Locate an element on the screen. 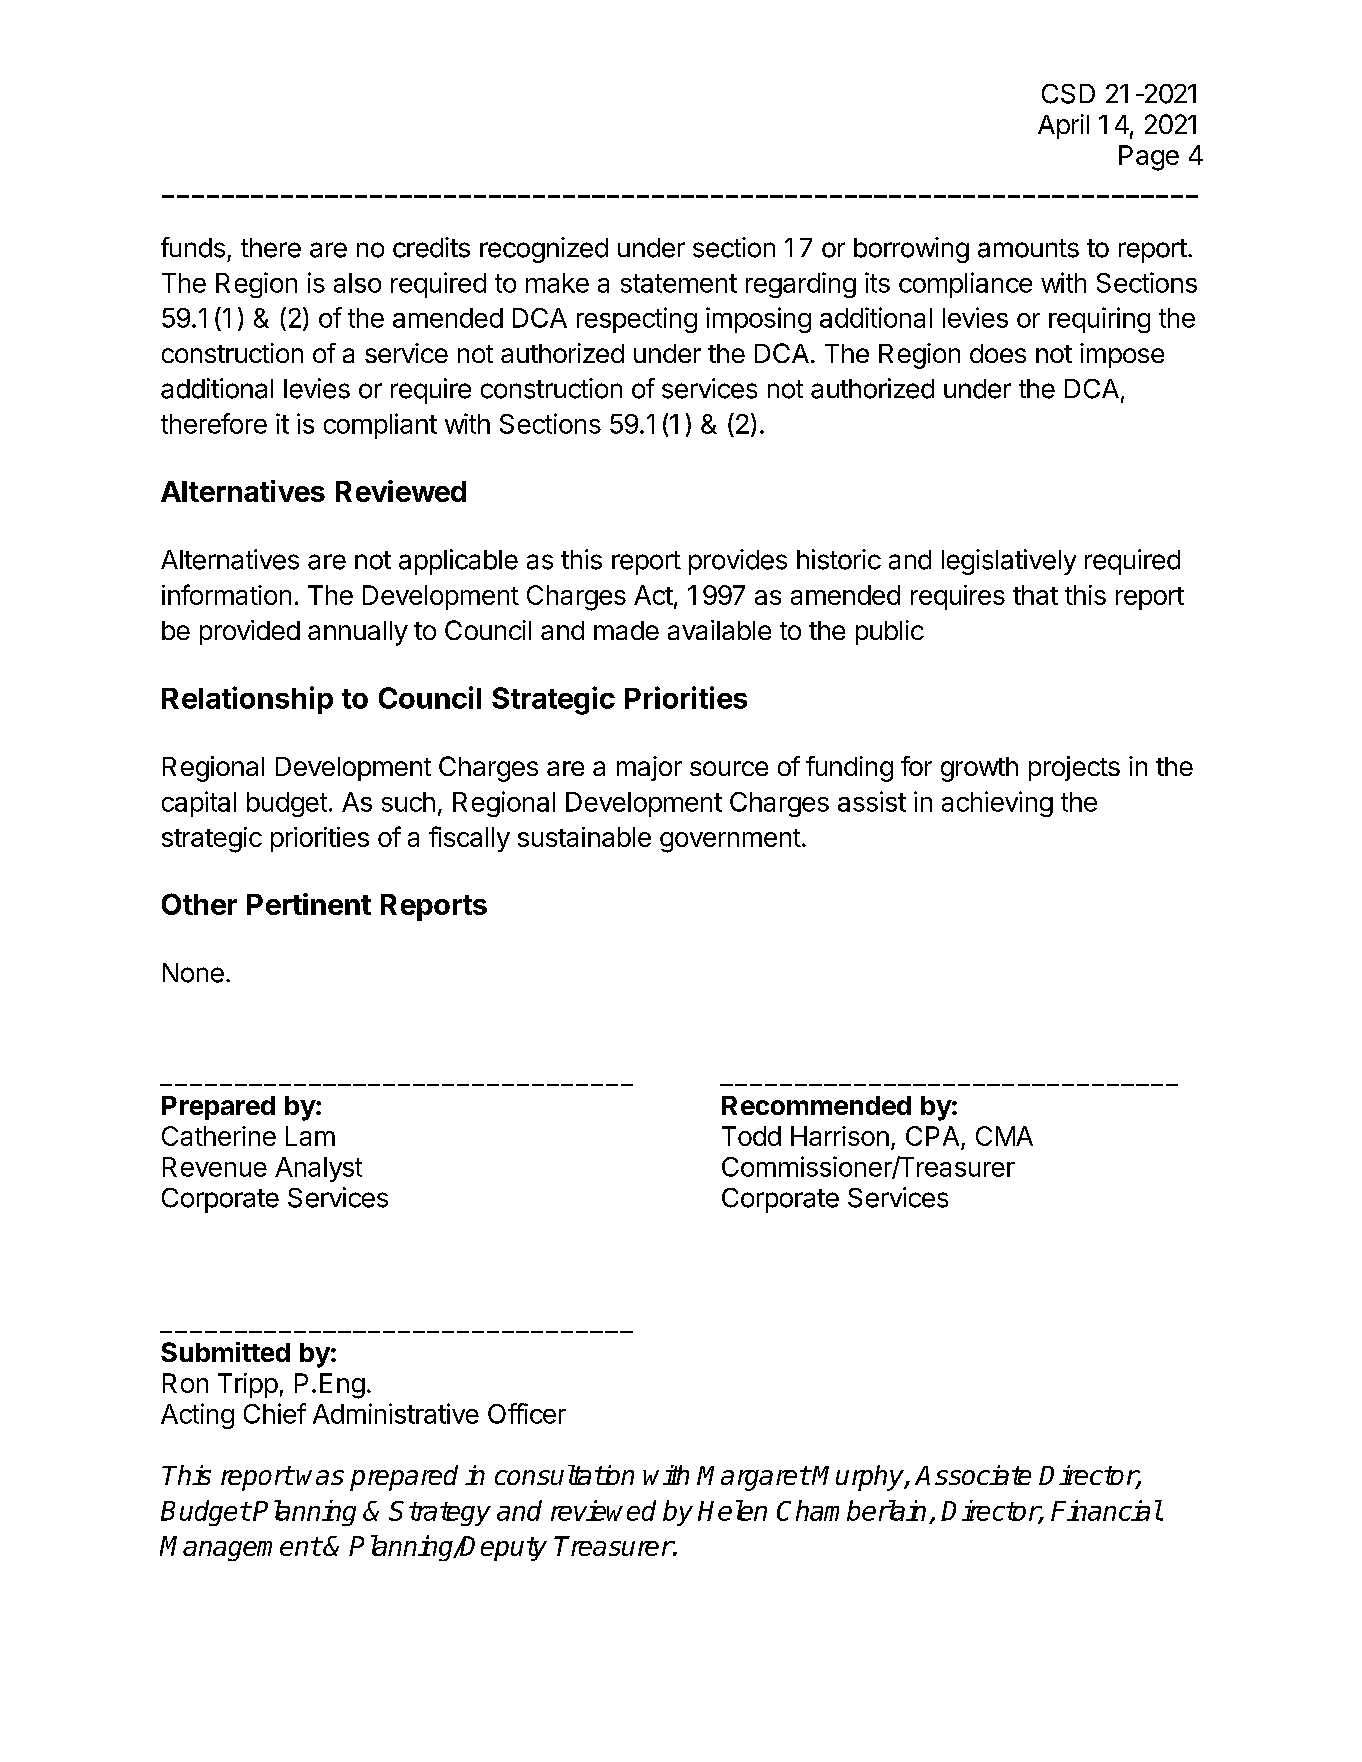  statement is located at coordinates (679, 283).
